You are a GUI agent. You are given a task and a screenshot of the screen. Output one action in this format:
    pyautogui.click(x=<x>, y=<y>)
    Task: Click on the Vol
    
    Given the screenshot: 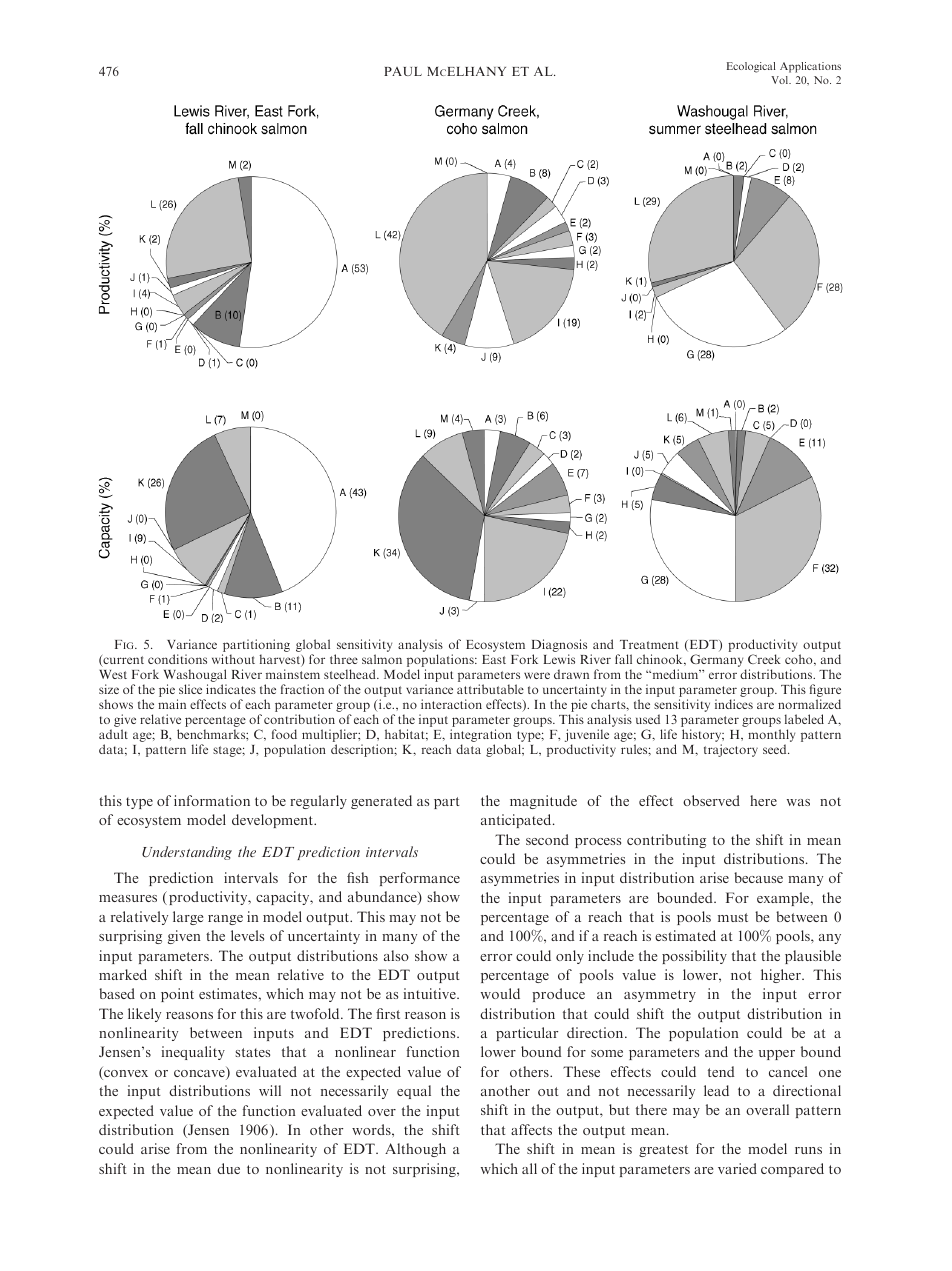 What is the action you would take?
    pyautogui.click(x=781, y=80)
